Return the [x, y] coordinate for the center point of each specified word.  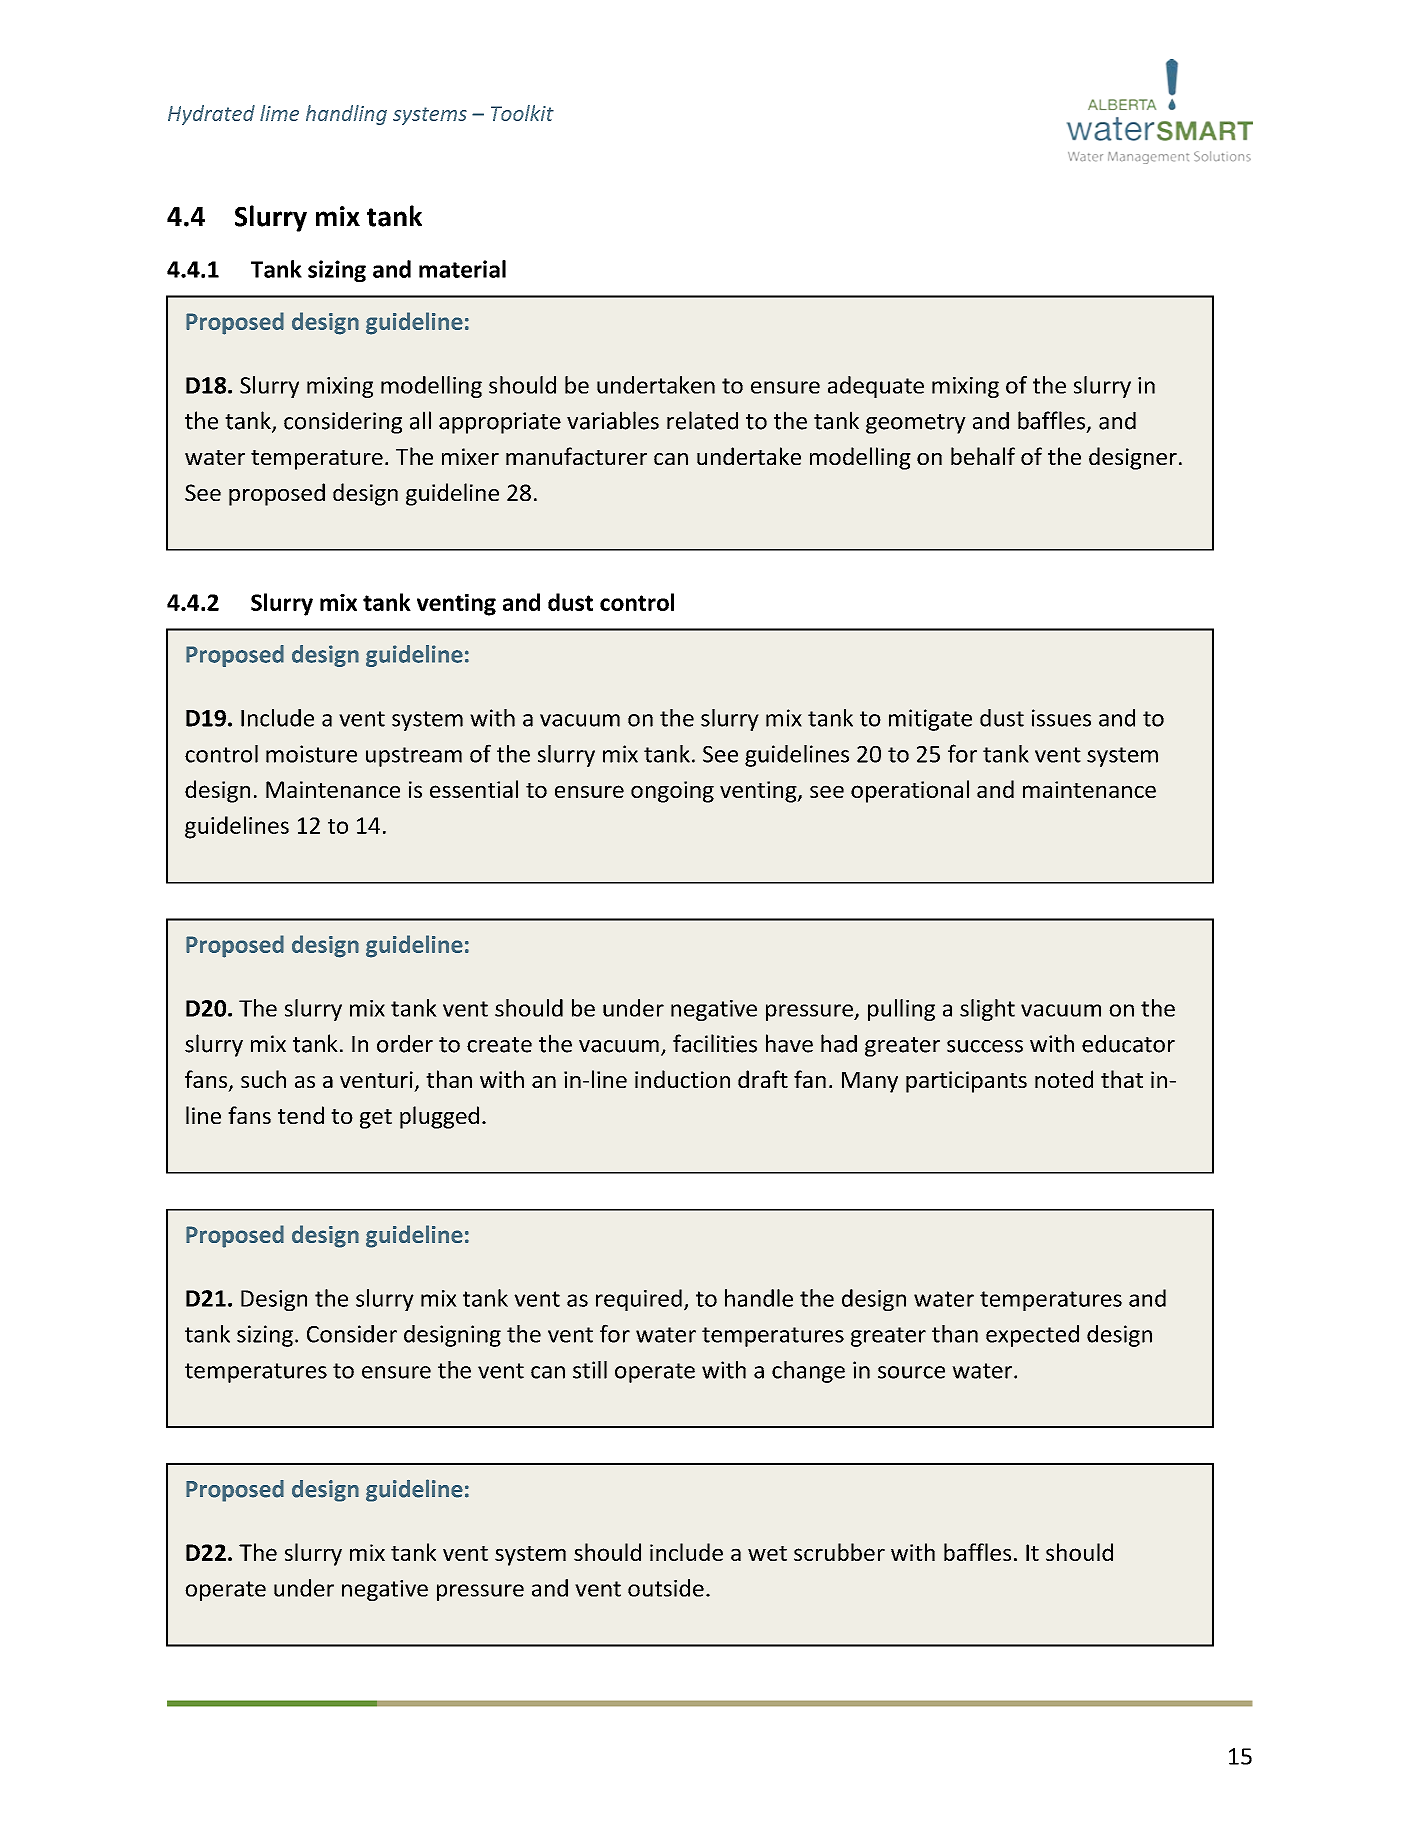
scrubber [839, 1552]
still [590, 1370]
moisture [311, 754]
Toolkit [522, 113]
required [639, 1300]
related [702, 420]
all [420, 420]
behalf [983, 456]
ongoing [672, 792]
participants [966, 1082]
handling [346, 115]
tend [301, 1115]
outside [666, 1588]
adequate [876, 387]
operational [910, 791]
